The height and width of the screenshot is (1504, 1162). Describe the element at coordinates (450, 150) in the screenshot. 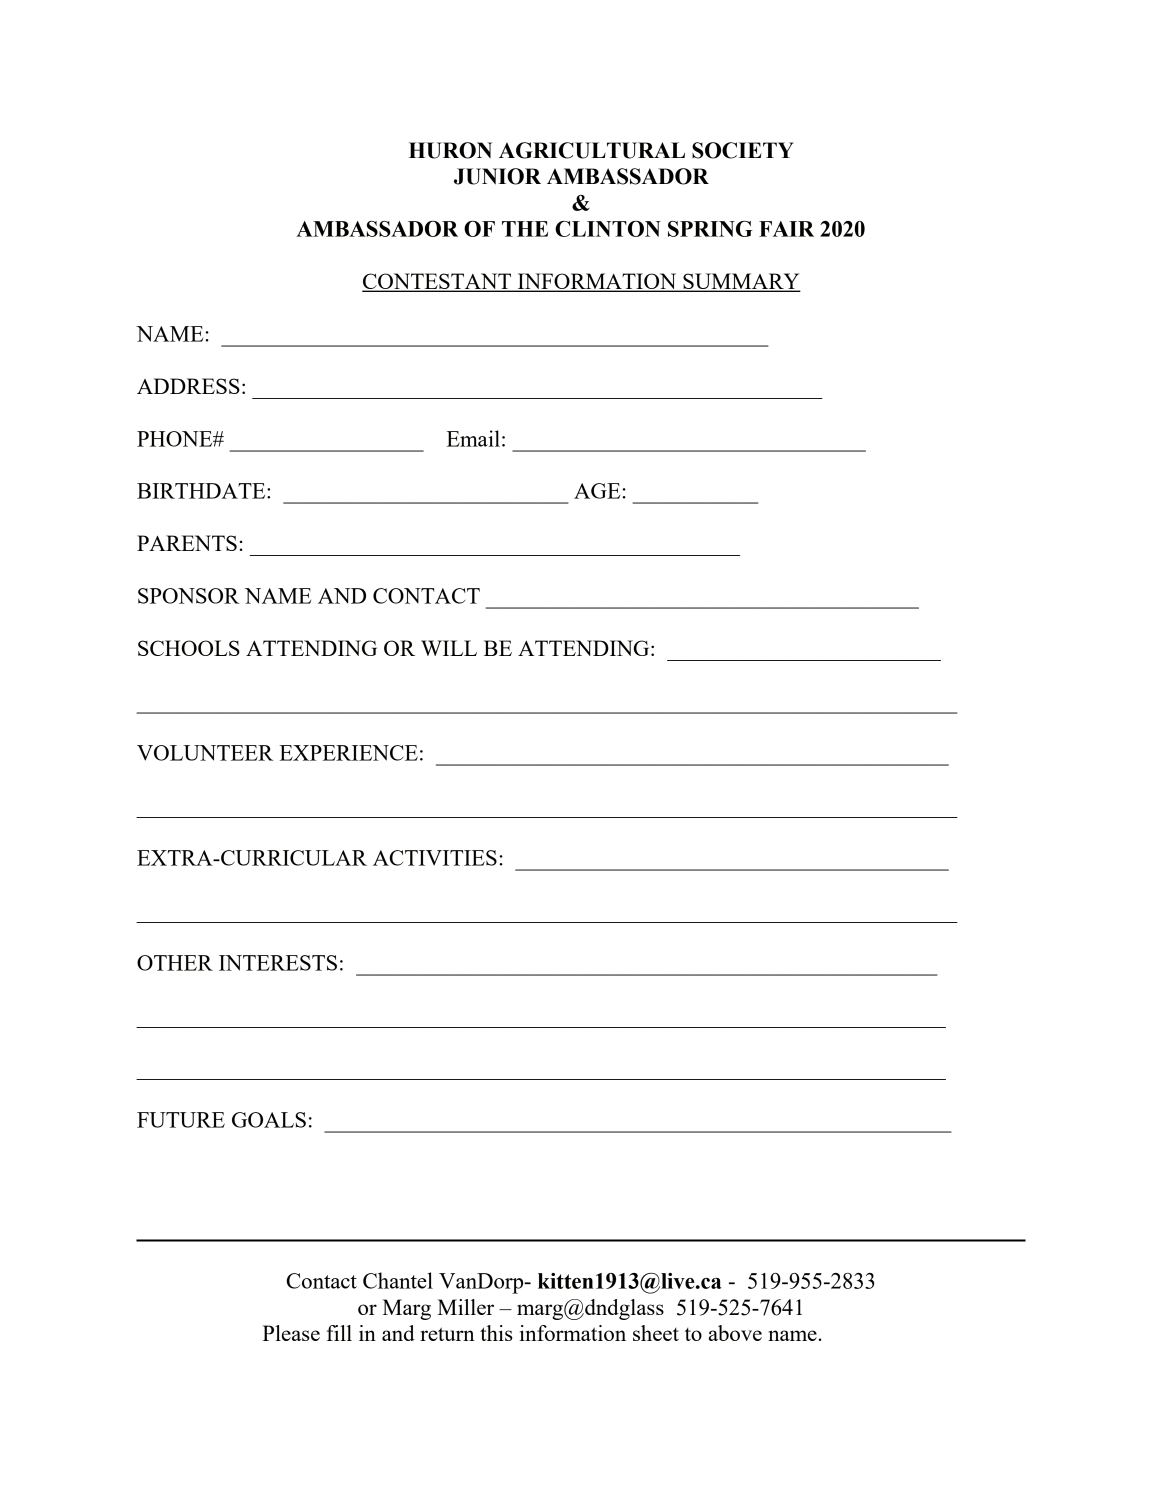

I see `HURON` at that location.
